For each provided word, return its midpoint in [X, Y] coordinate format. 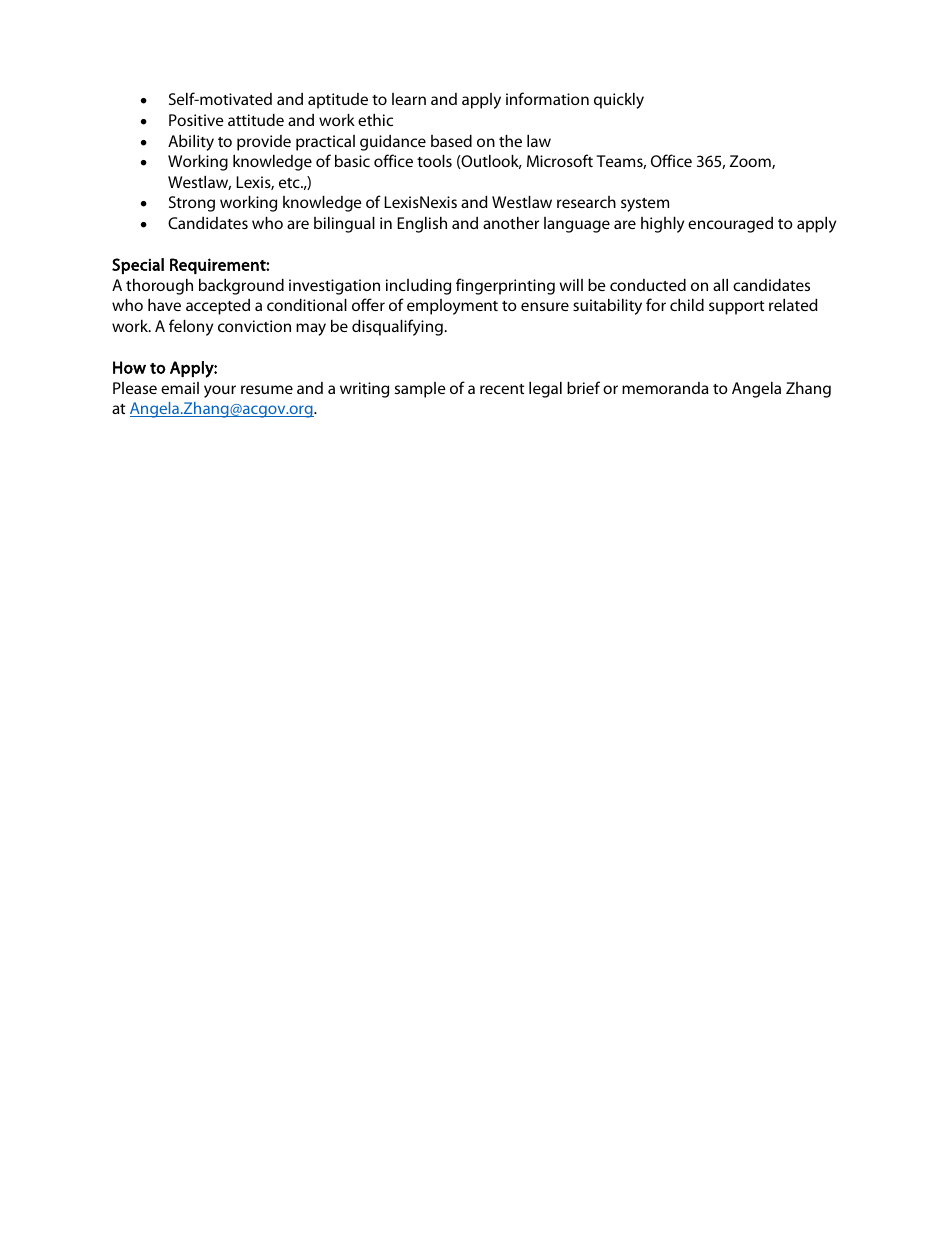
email [180, 388]
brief [583, 387]
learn [409, 99]
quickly [619, 101]
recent [502, 389]
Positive [196, 120]
